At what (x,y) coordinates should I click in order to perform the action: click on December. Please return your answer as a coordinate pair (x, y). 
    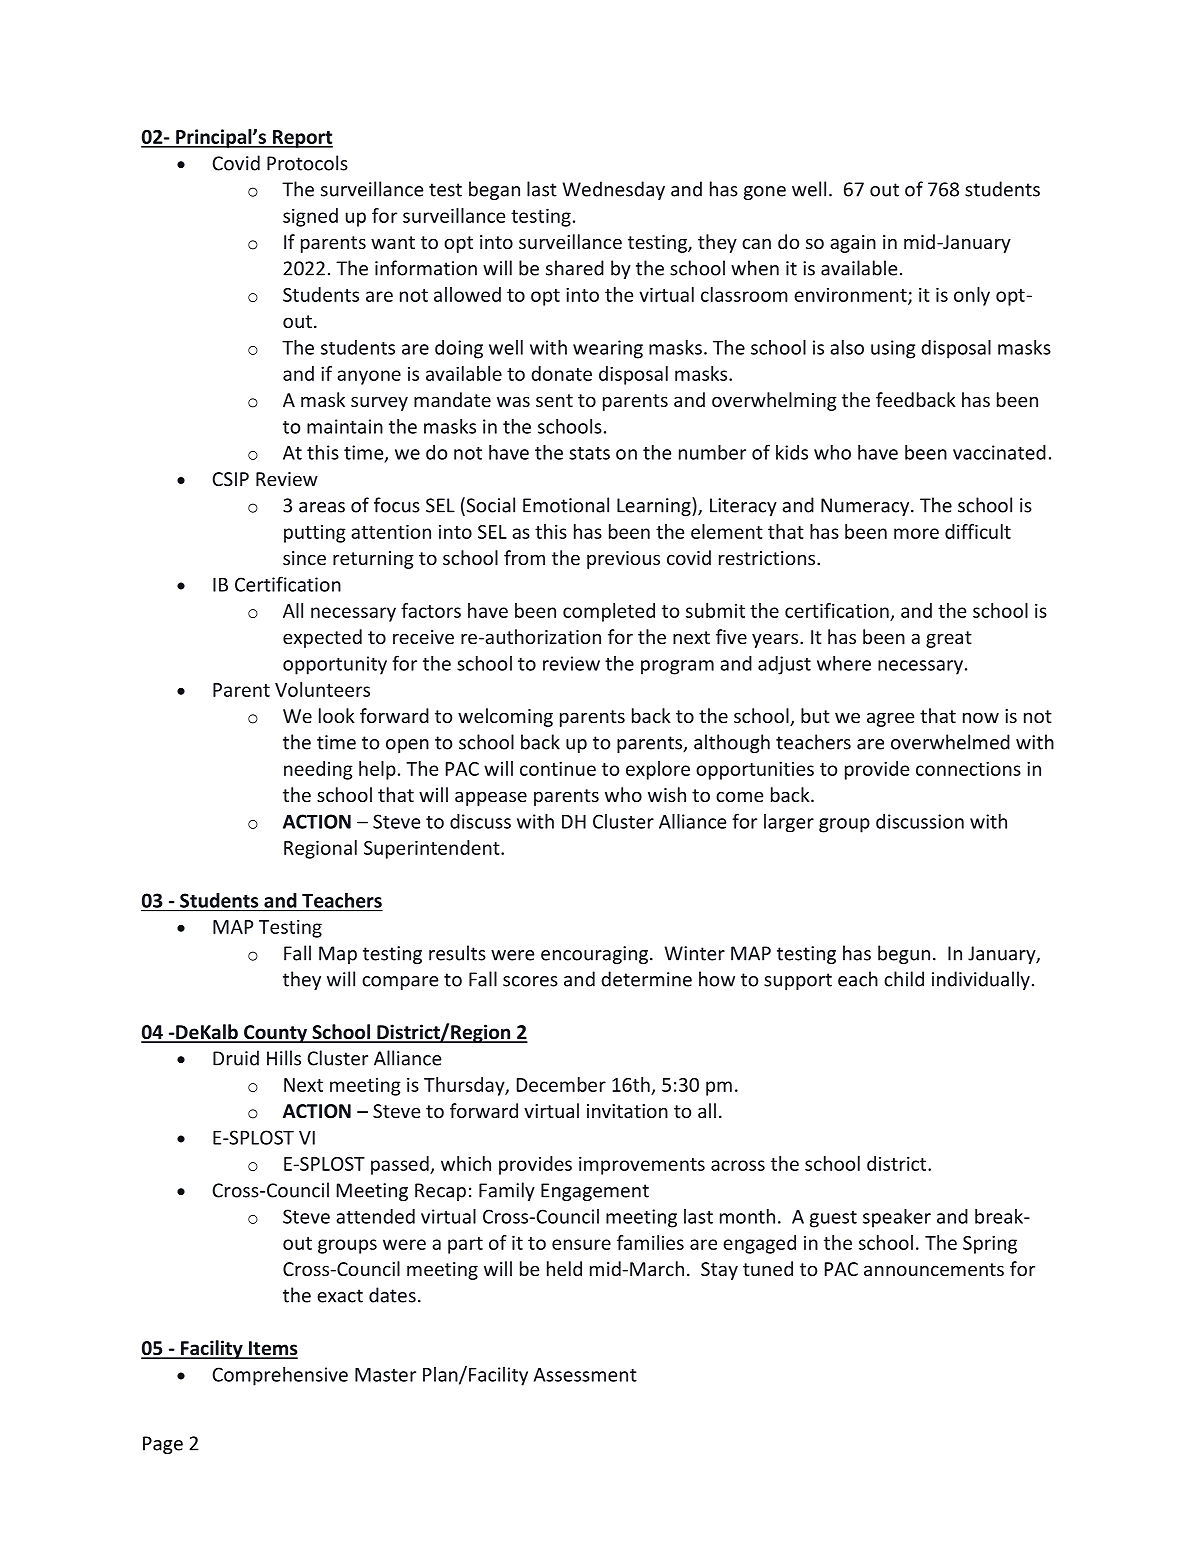
    Looking at the image, I should click on (561, 1084).
